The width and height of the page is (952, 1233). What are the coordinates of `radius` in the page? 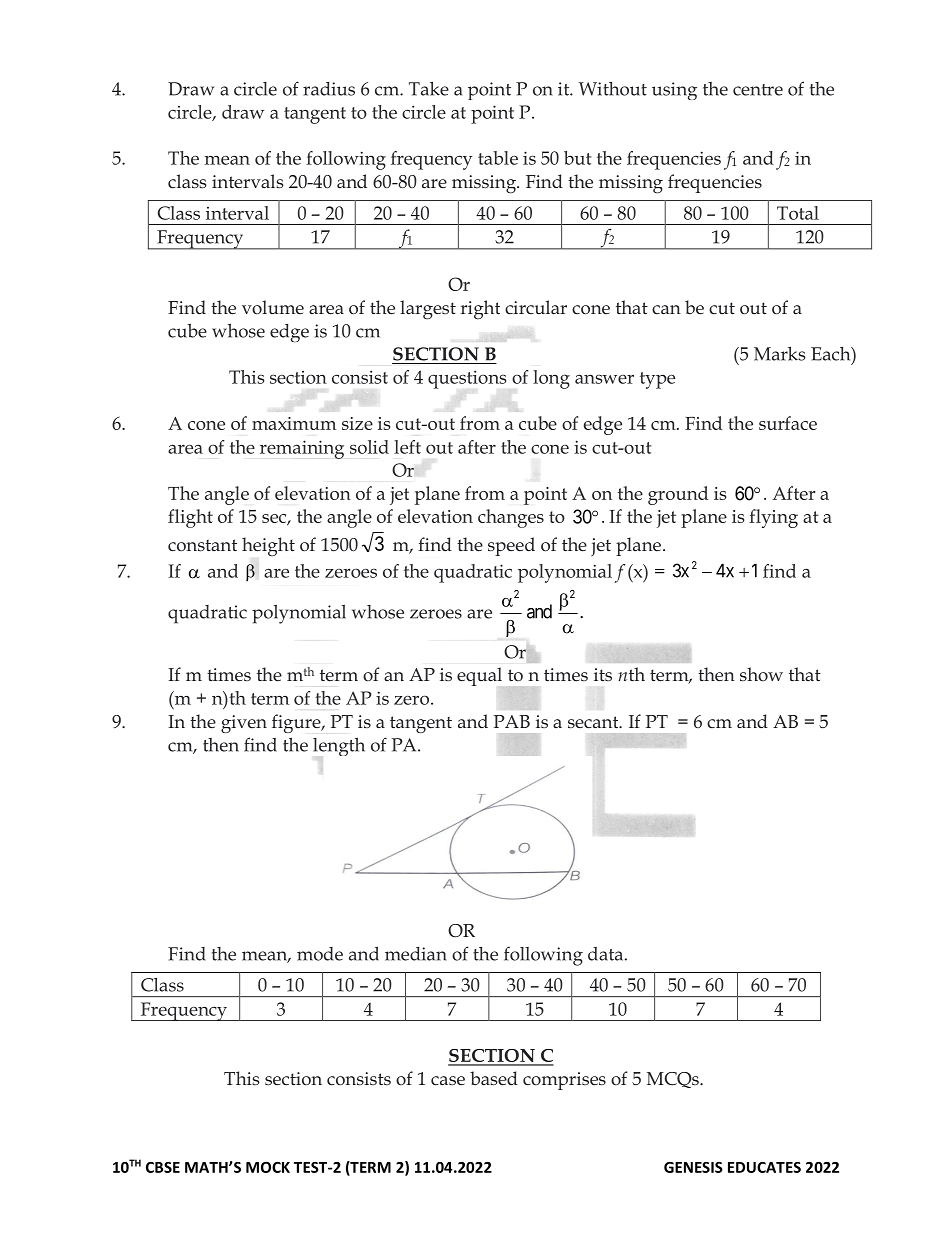 It's located at (329, 89).
